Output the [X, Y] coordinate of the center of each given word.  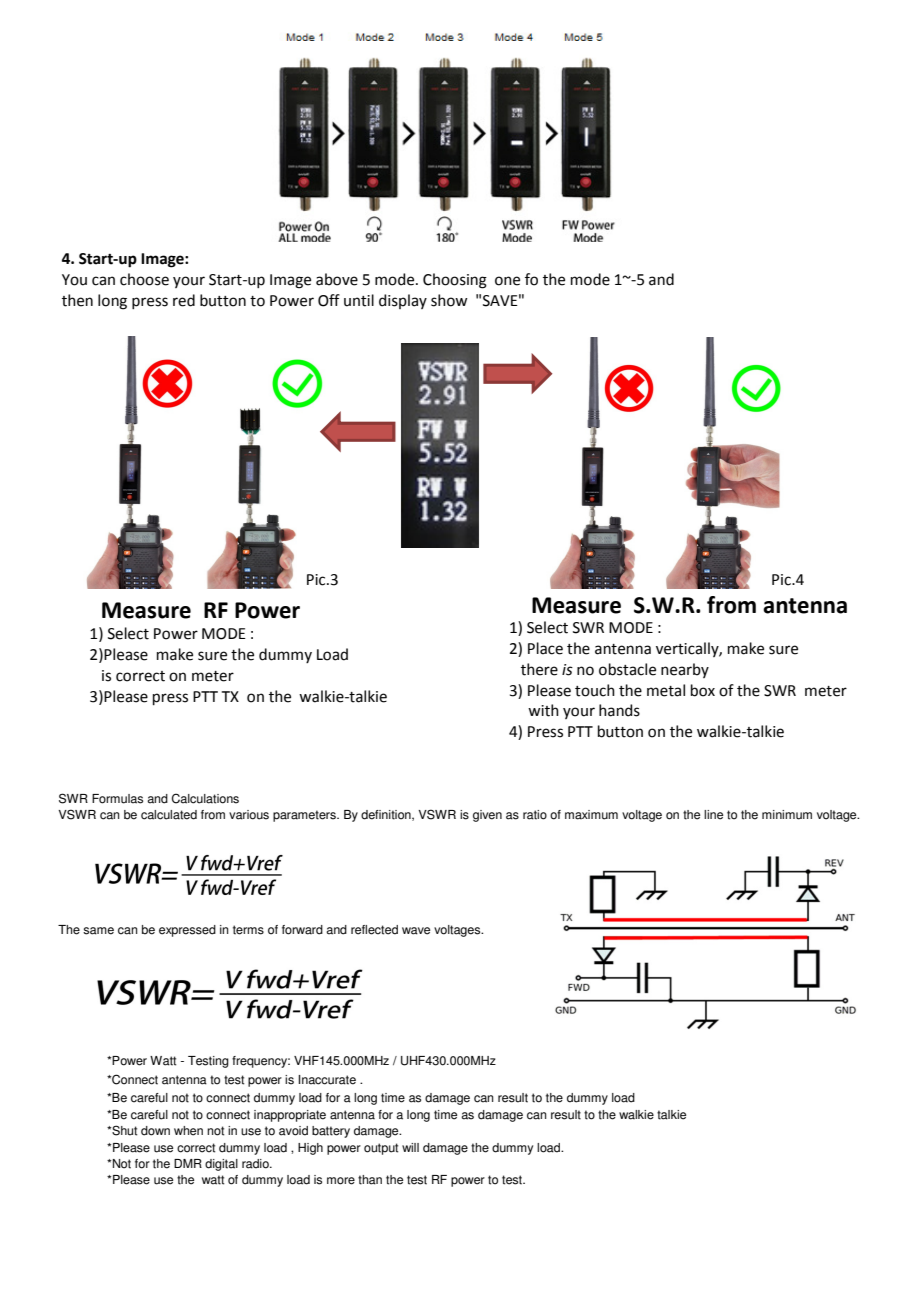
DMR [188, 1163]
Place [545, 648]
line [713, 815]
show [449, 300]
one [507, 281]
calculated [169, 815]
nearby [685, 670]
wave [416, 931]
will [410, 1147]
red [184, 300]
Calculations [205, 798]
